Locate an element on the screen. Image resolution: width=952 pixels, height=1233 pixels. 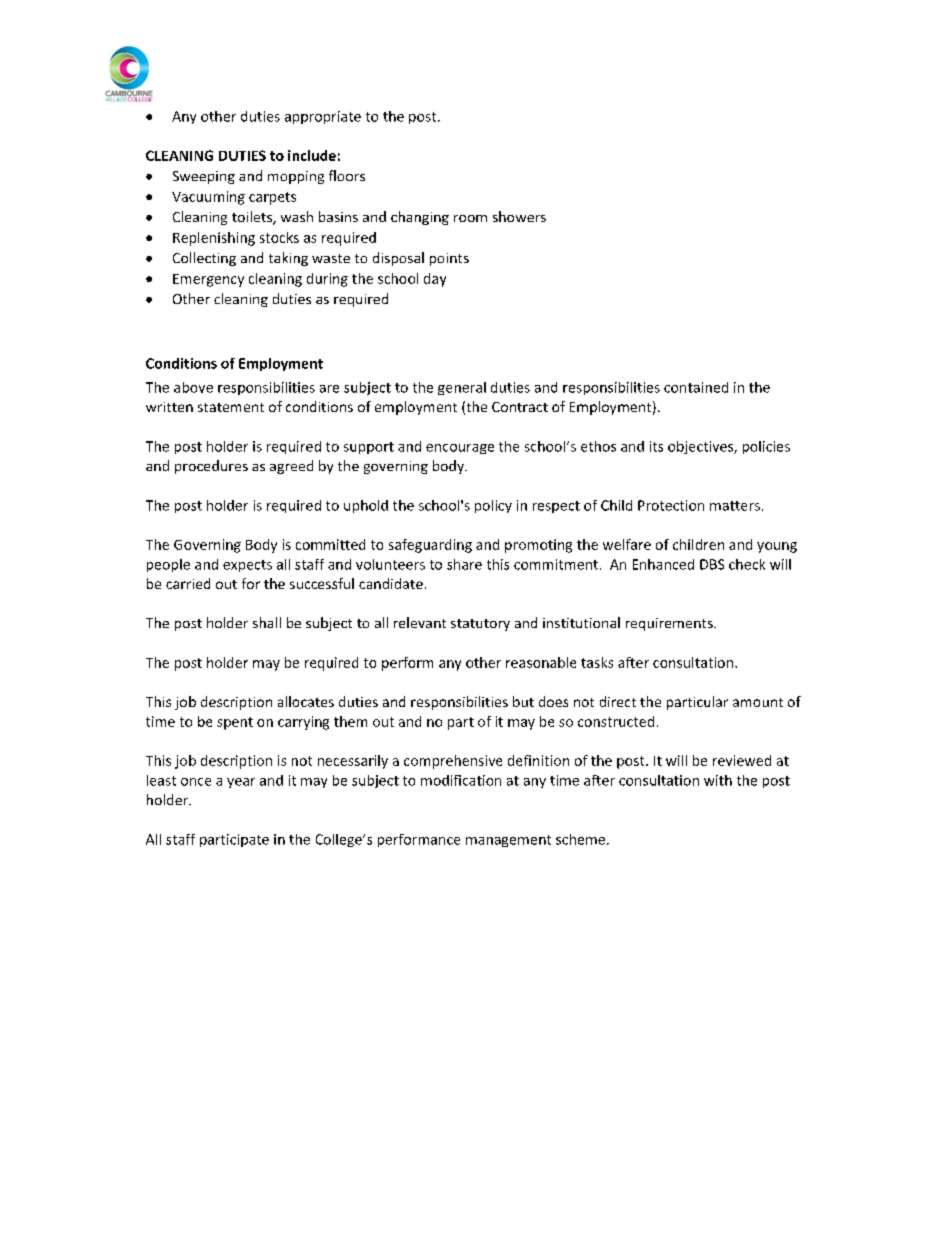
showers is located at coordinates (519, 216).
